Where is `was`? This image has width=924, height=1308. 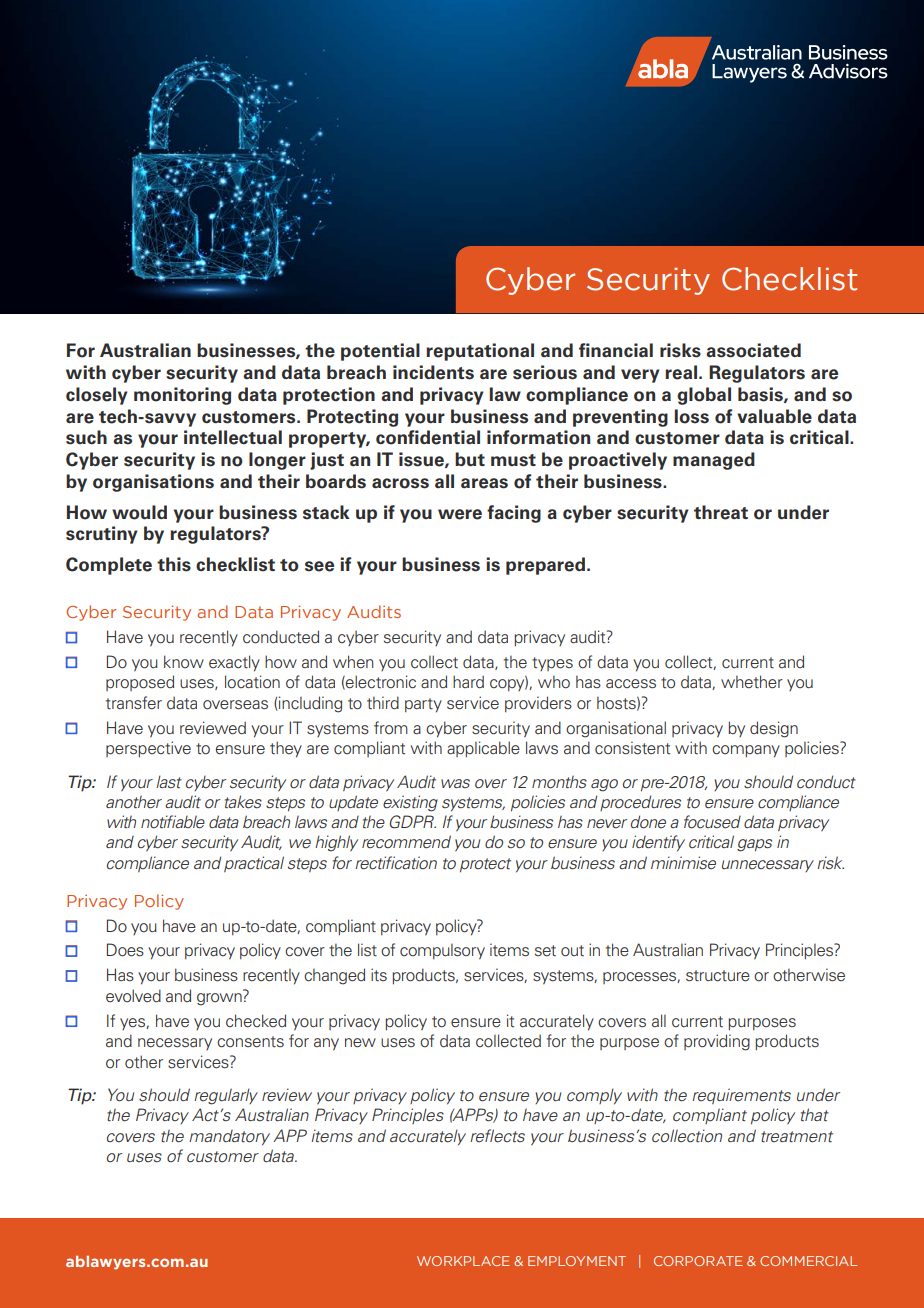 was is located at coordinates (455, 783).
